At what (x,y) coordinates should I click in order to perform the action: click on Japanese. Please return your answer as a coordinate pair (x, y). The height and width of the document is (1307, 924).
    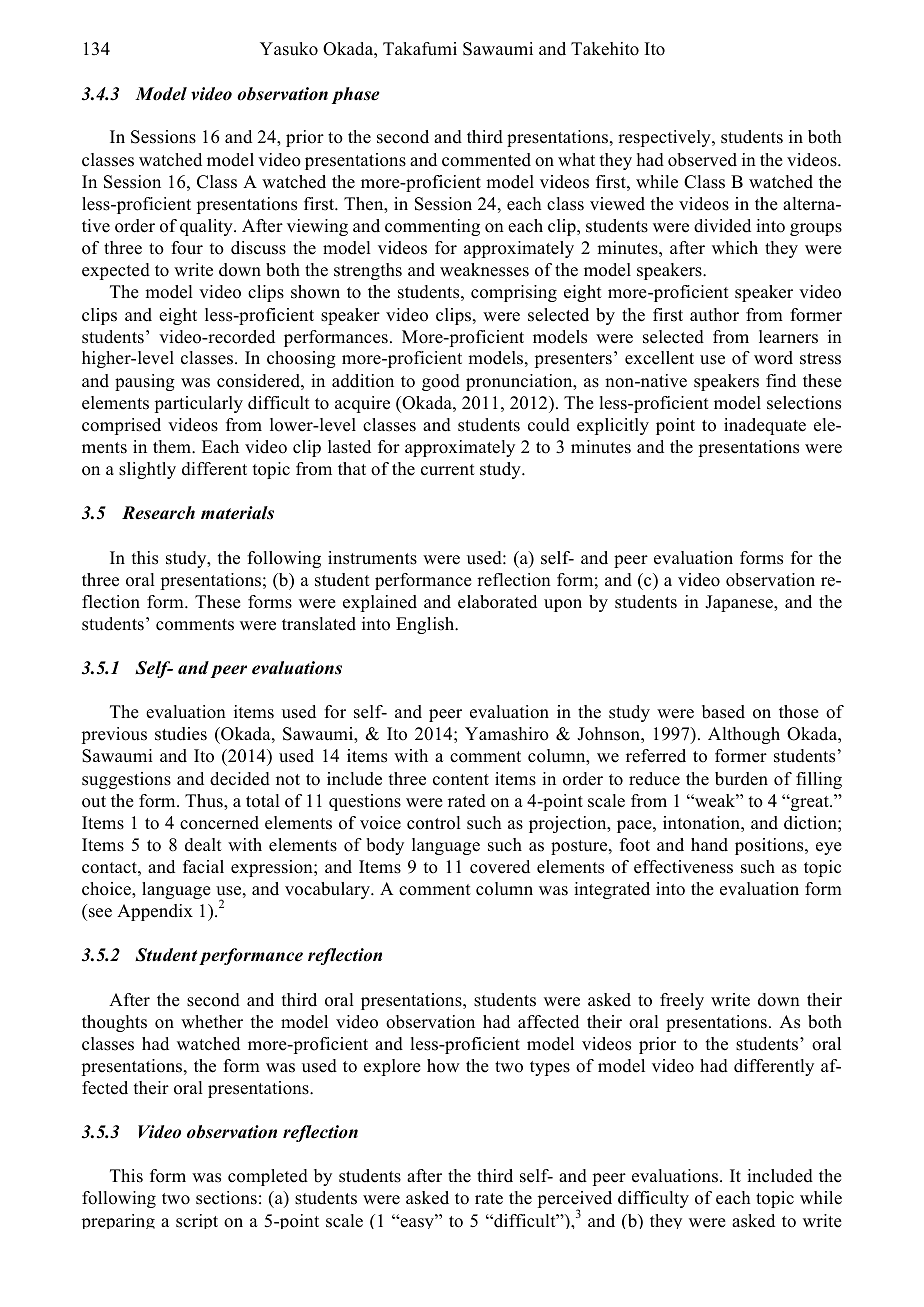
    Looking at the image, I should click on (740, 603).
